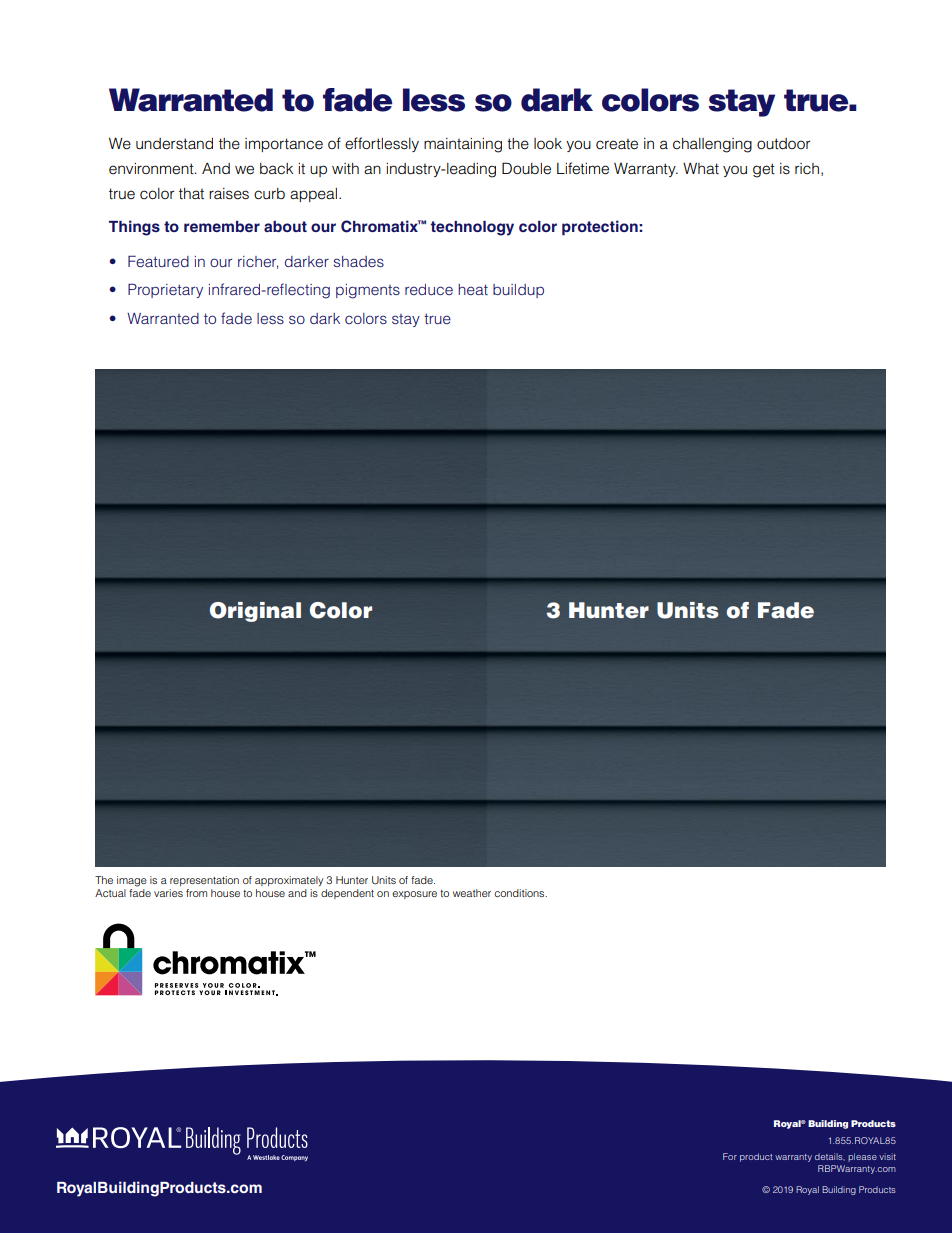 The height and width of the screenshot is (1233, 952). Describe the element at coordinates (191, 194) in the screenshot. I see `that` at that location.
